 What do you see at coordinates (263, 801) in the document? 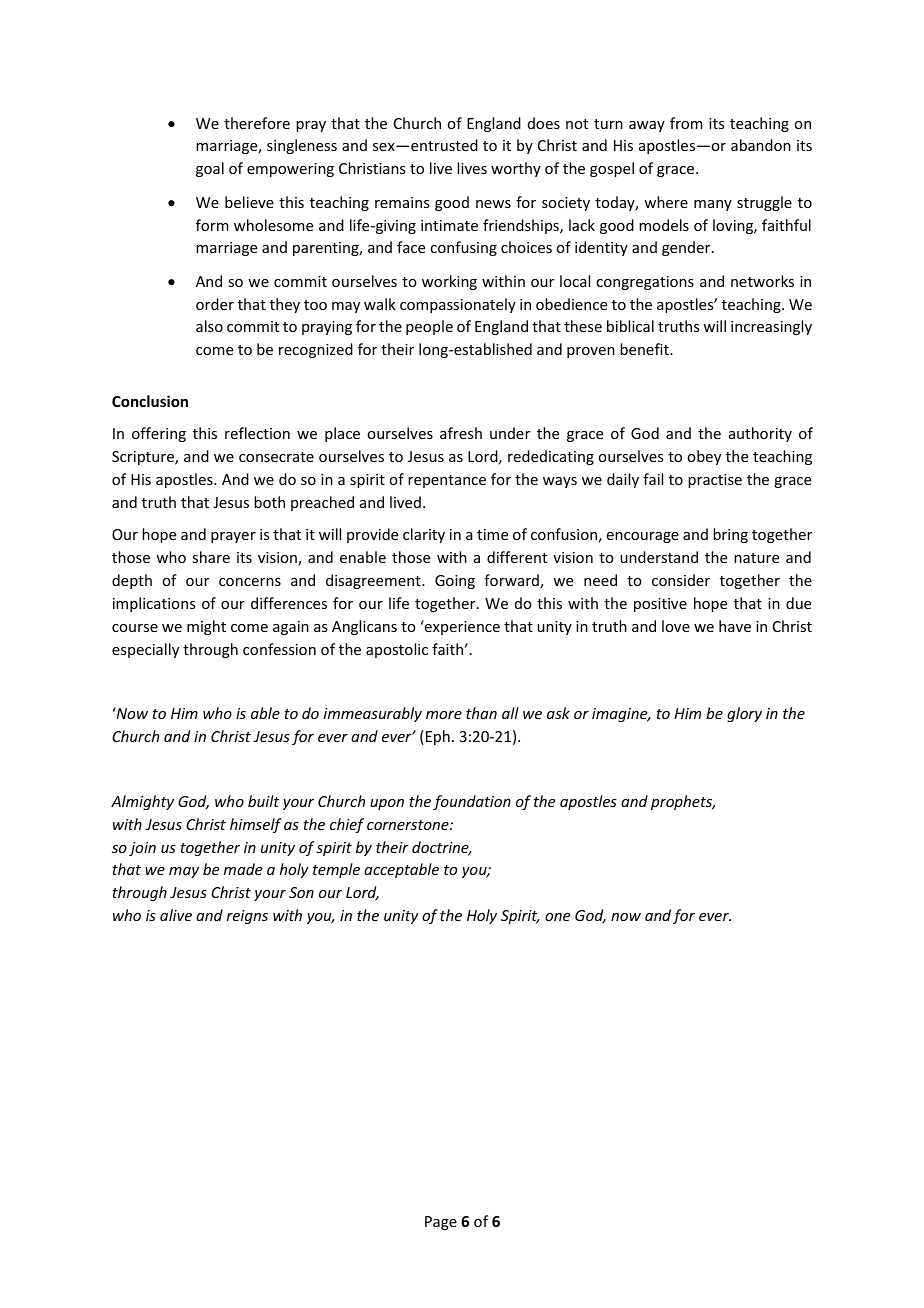
I see `built` at bounding box center [263, 801].
